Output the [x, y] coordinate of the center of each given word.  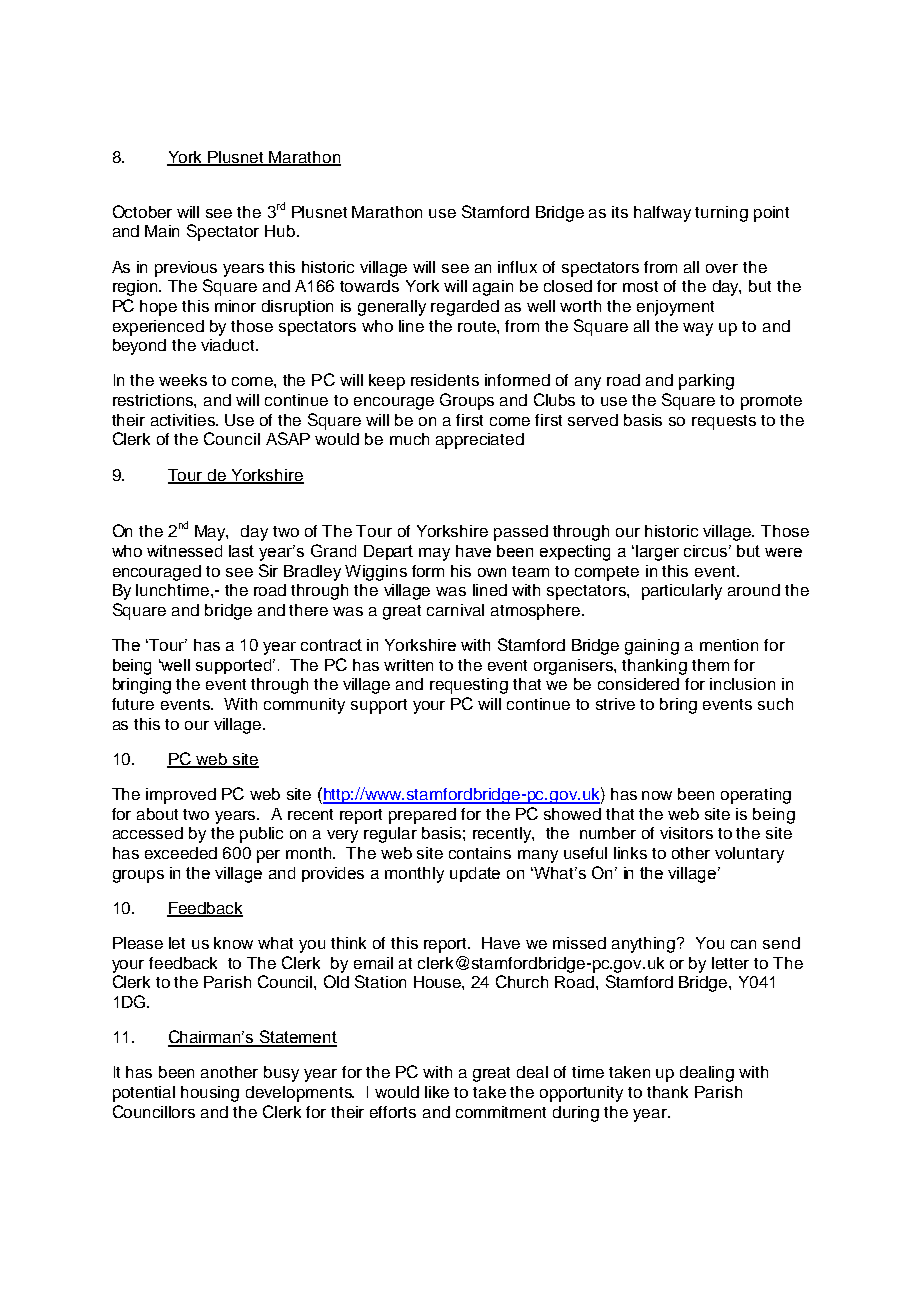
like [437, 1092]
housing [210, 1094]
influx [517, 267]
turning [721, 214]
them [710, 665]
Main [162, 231]
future [133, 704]
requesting [469, 686]
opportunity [581, 1094]
